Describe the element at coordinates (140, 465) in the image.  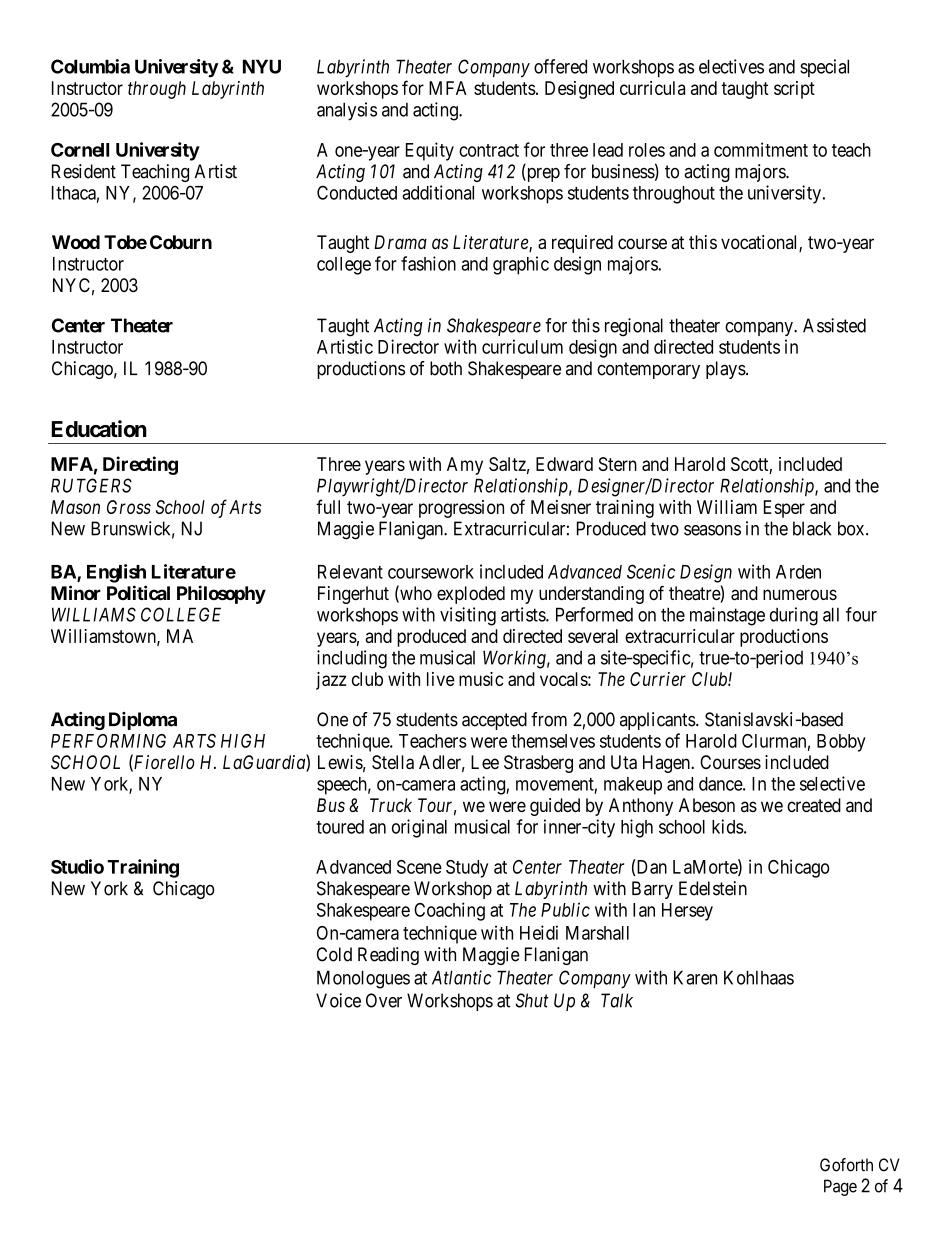
I see `Directing` at that location.
